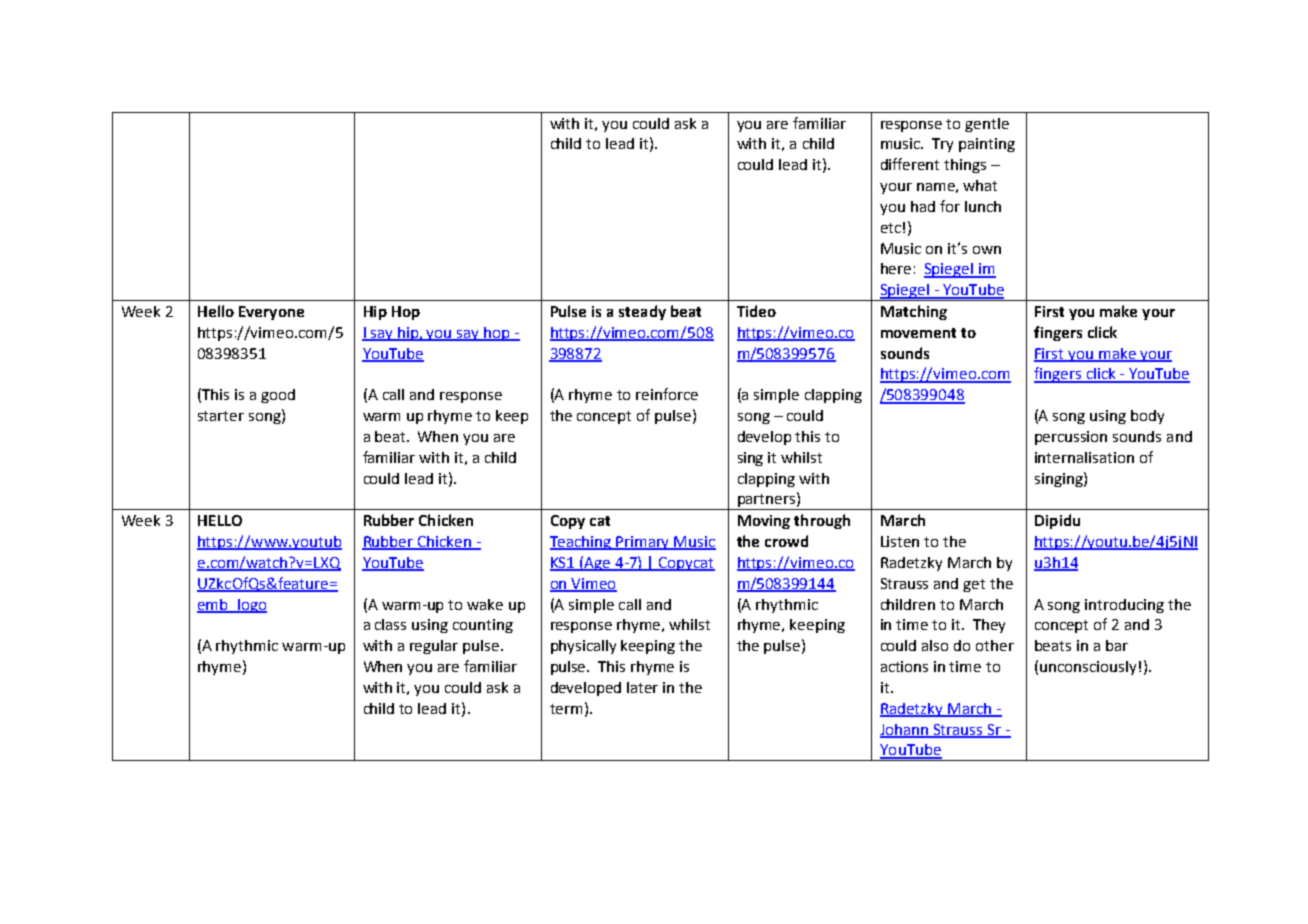 The image size is (1308, 924). I want to click on good, so click(278, 396).
